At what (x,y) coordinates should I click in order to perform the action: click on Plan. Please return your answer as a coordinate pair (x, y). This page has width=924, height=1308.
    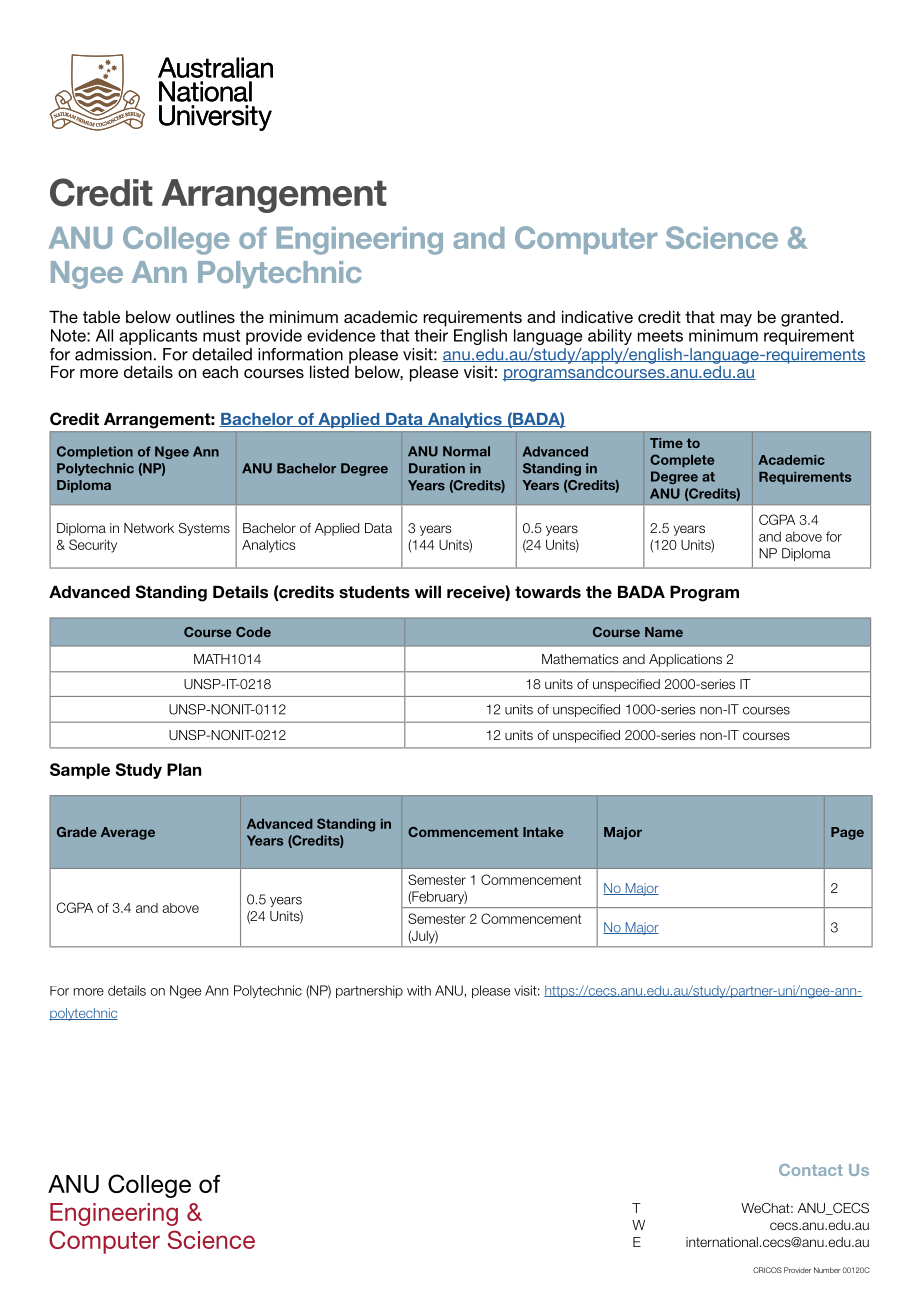
    Looking at the image, I should click on (184, 769).
